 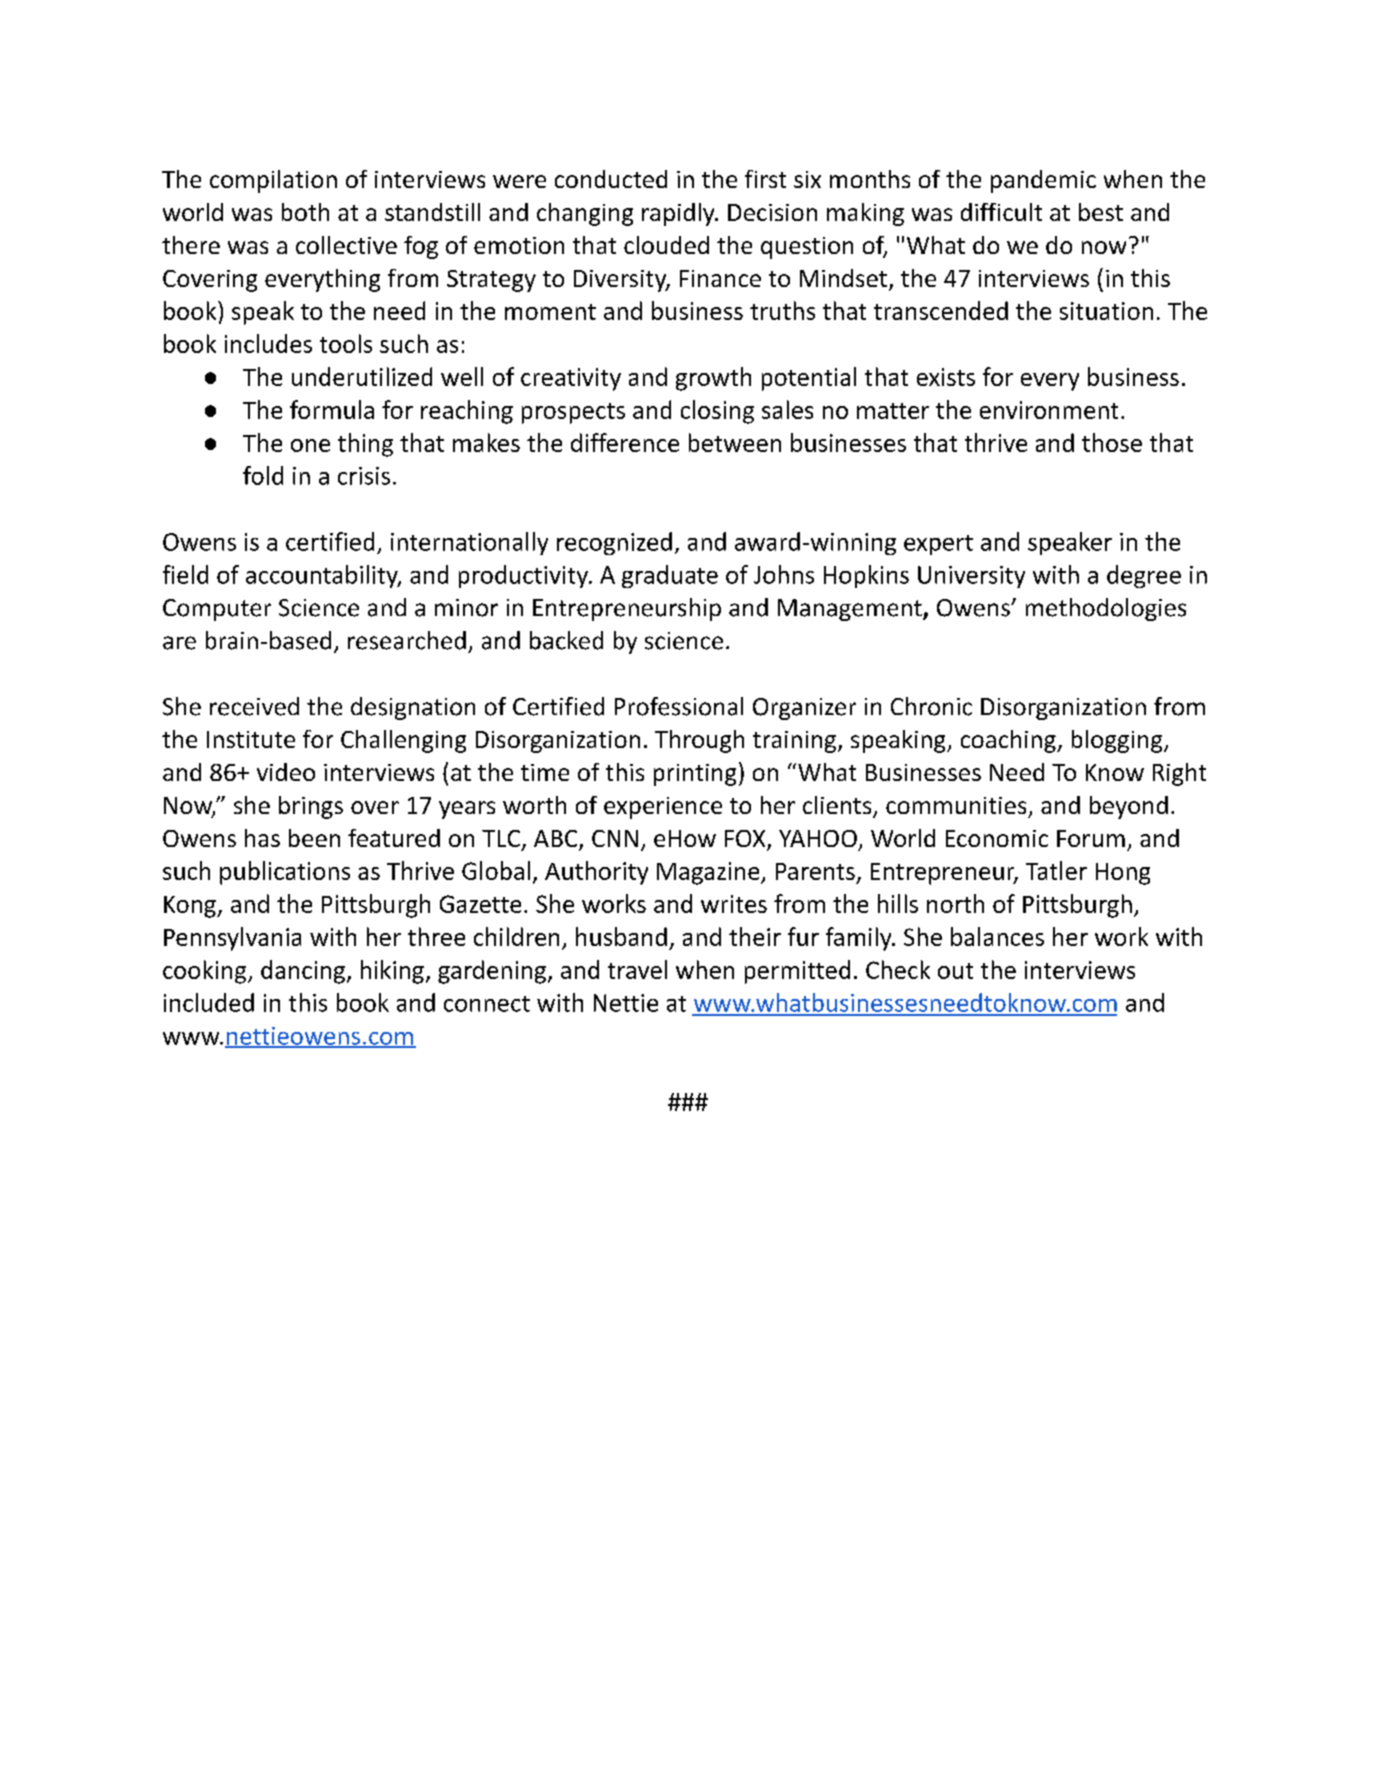 What do you see at coordinates (254, 706) in the screenshot?
I see `received` at bounding box center [254, 706].
